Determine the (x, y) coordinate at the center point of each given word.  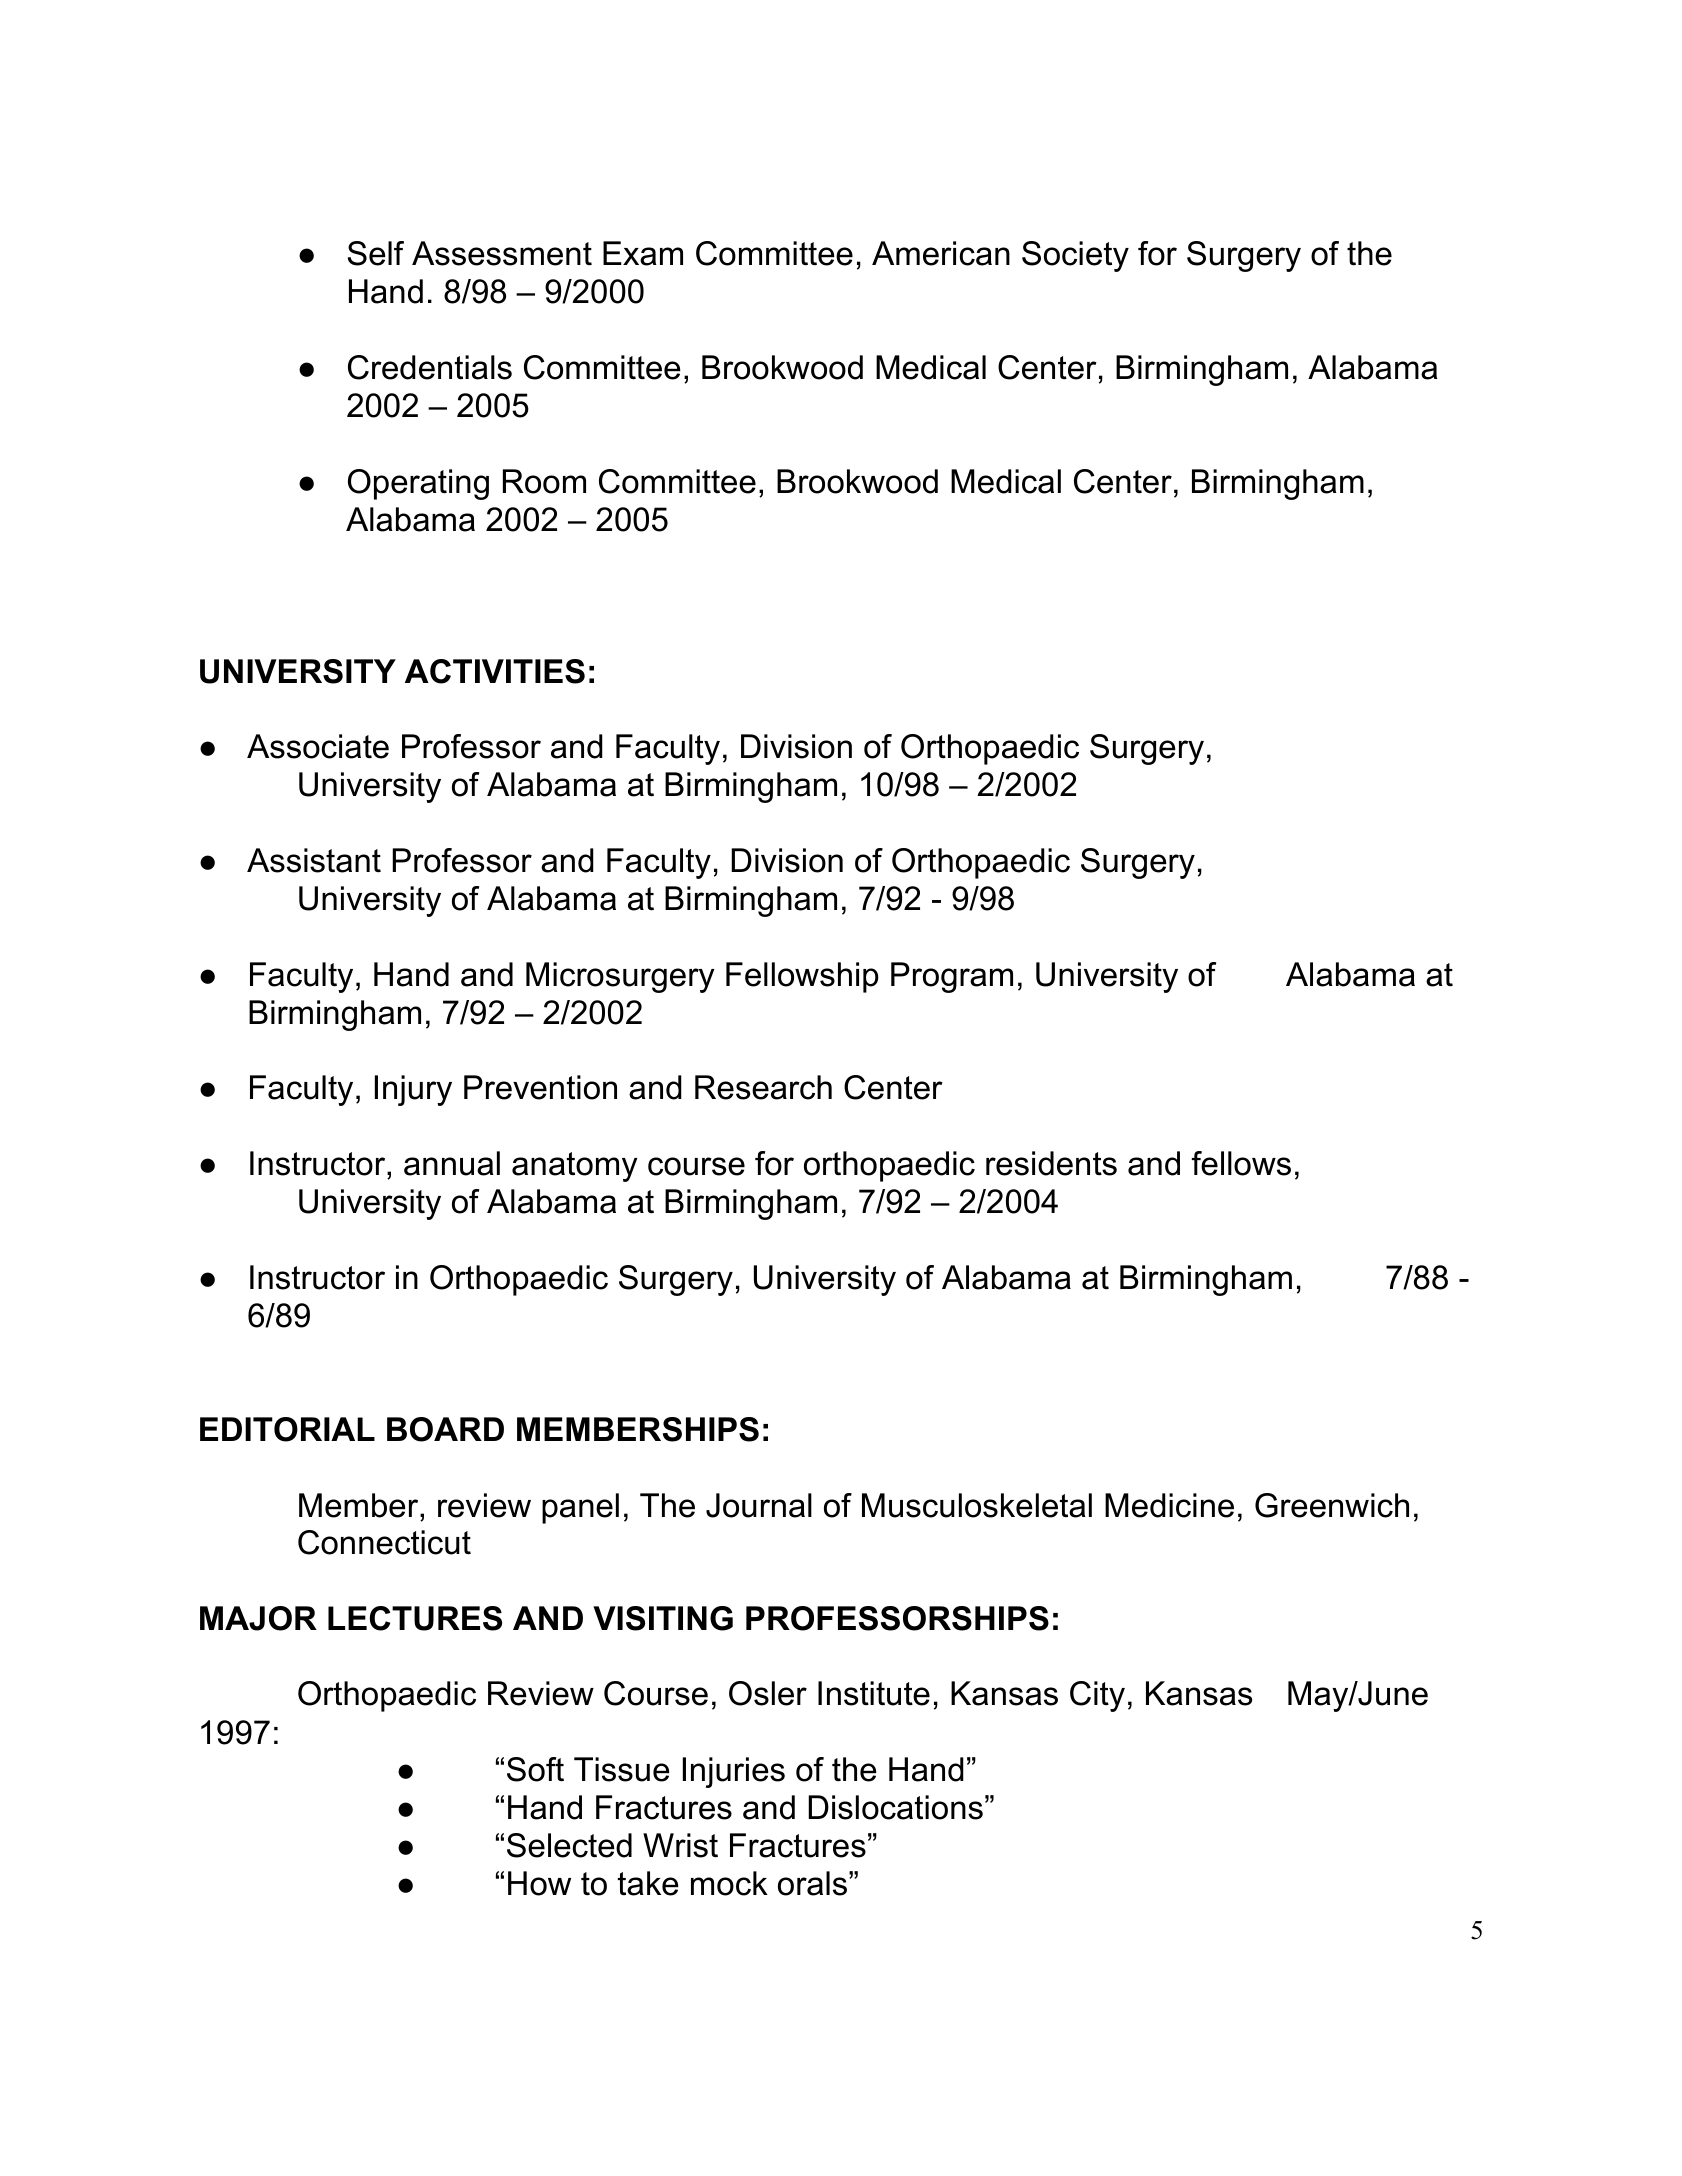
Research (763, 1087)
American (941, 253)
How (539, 1883)
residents (1051, 1163)
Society (1075, 256)
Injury (413, 1090)
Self (376, 253)
